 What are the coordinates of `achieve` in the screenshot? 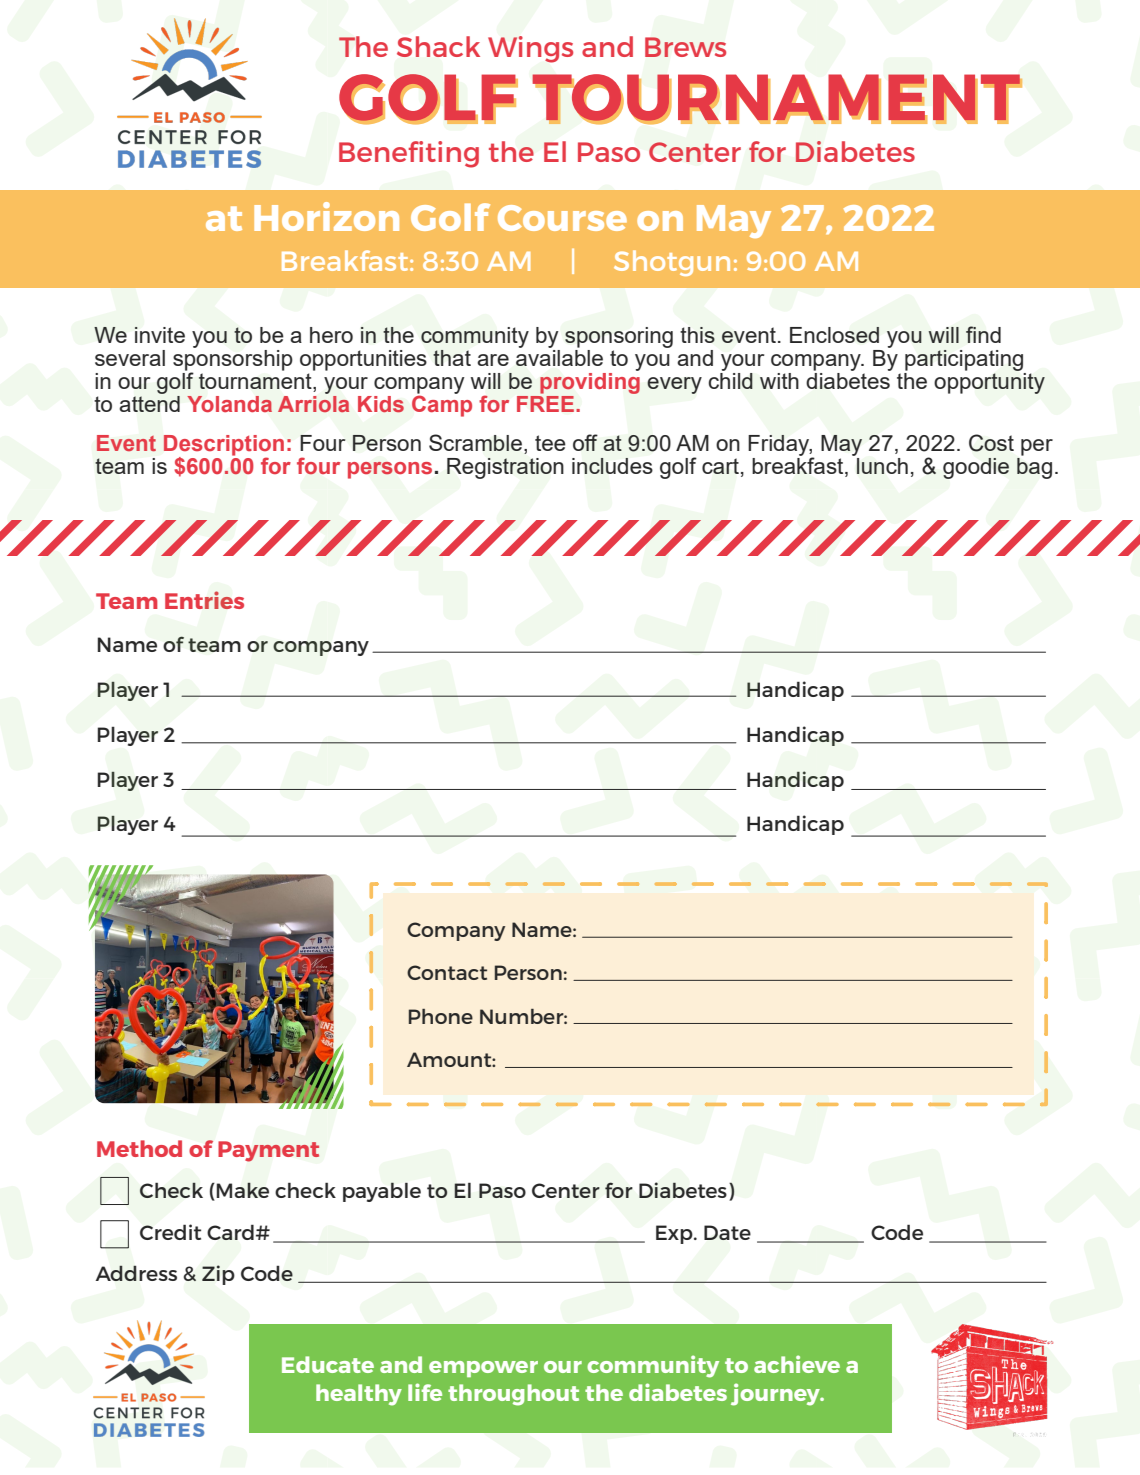 It's located at (797, 1364).
